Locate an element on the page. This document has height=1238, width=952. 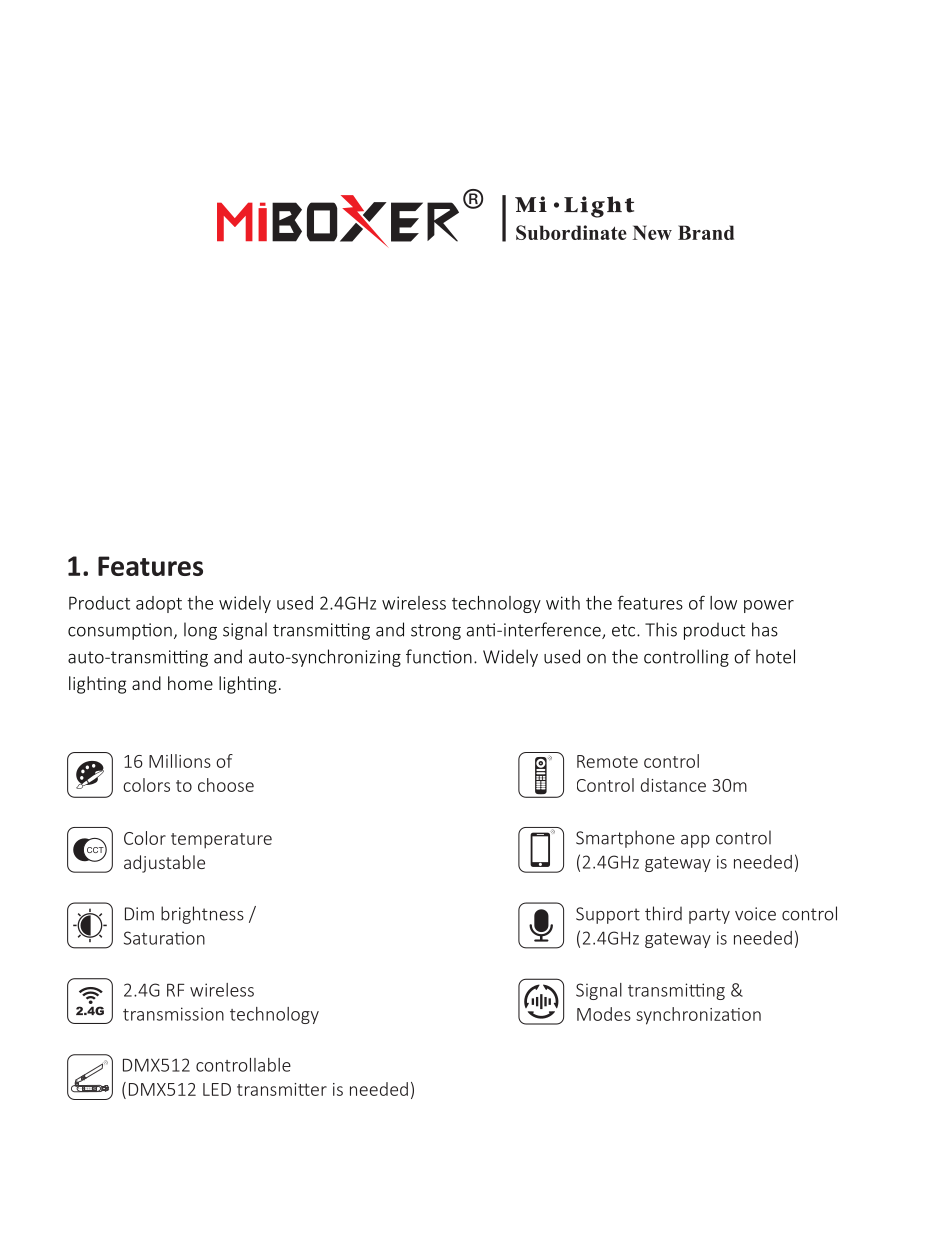
Support is located at coordinates (608, 915).
